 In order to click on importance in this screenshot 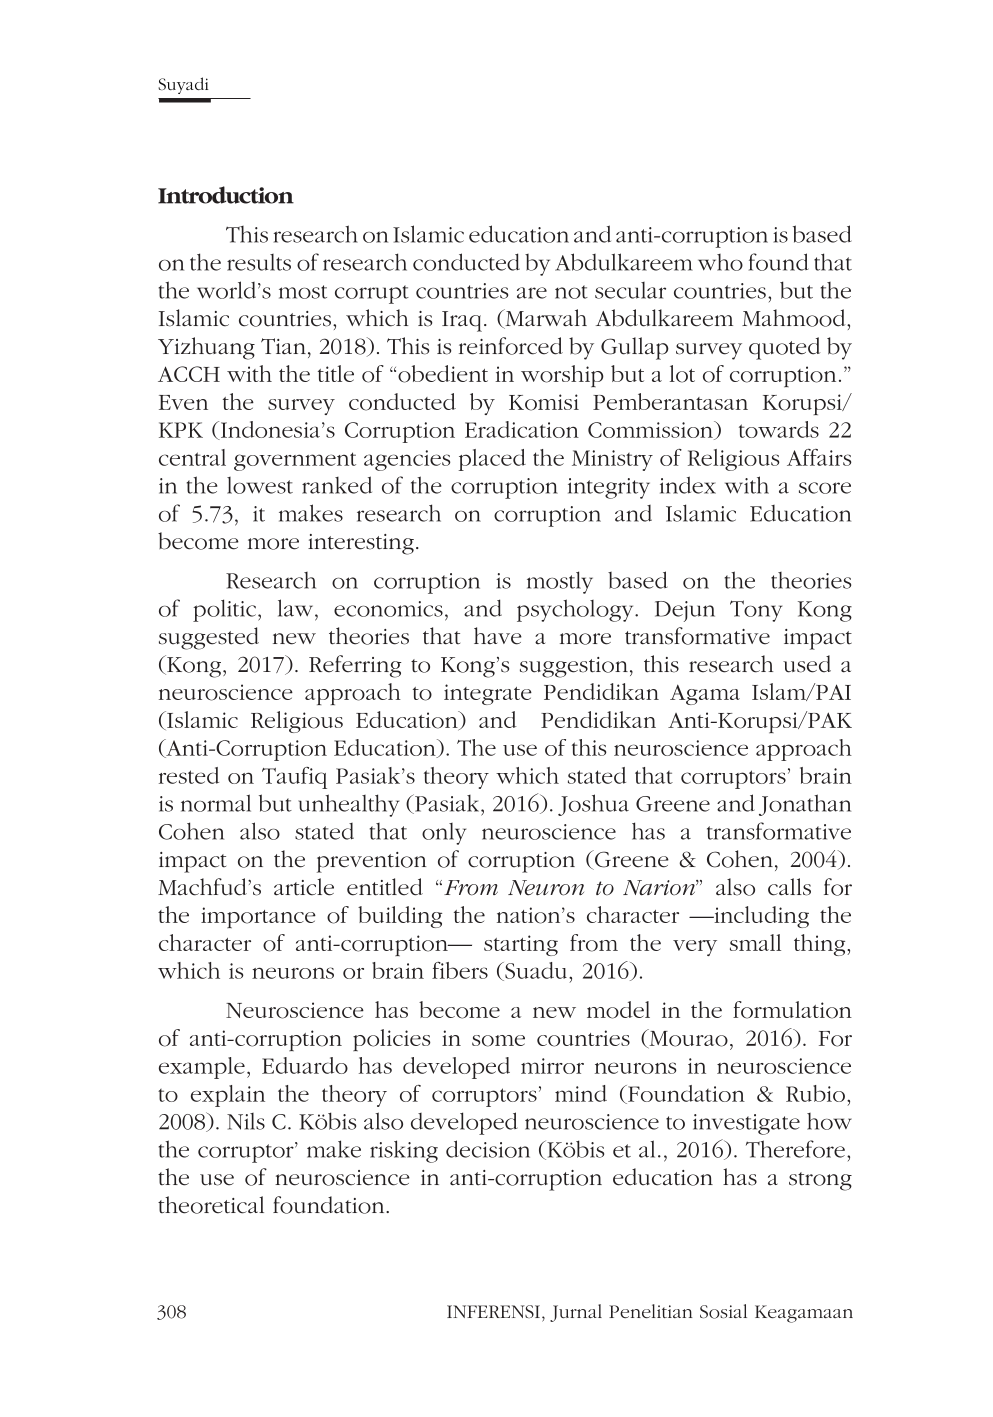, I will do `click(258, 917)`.
